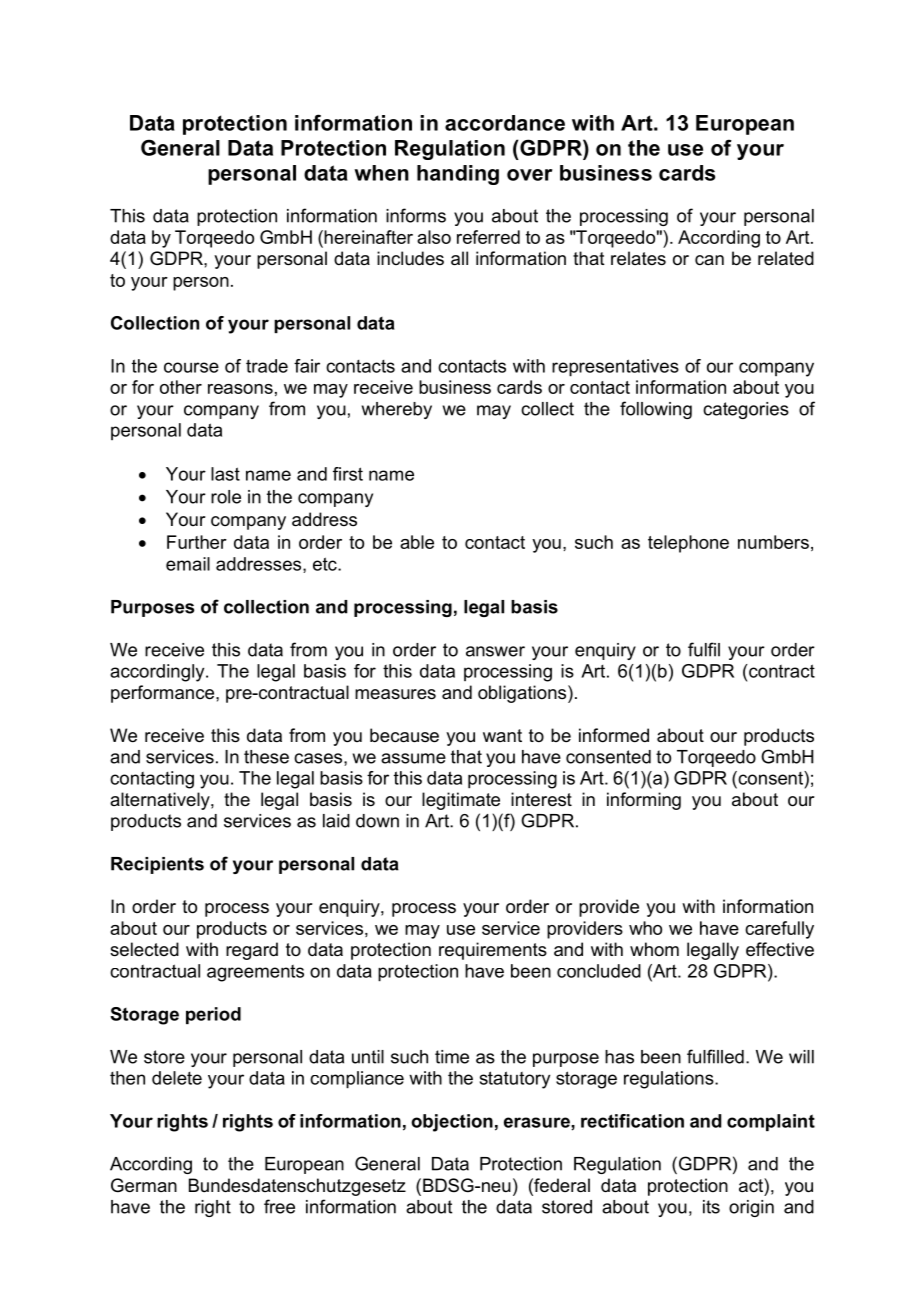 The width and height of the image is (924, 1308). I want to click on when, so click(381, 173).
